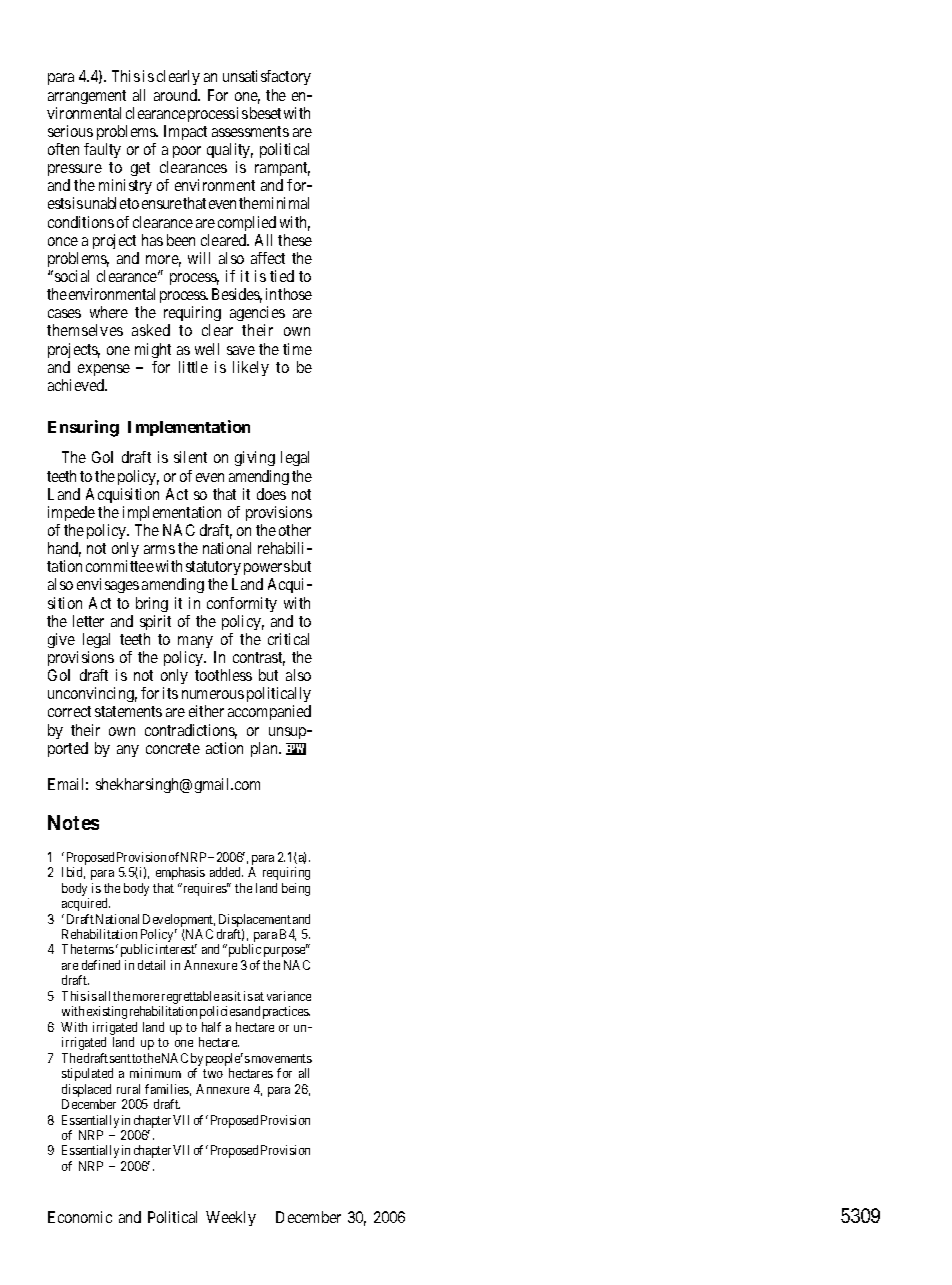 The height and width of the image is (1285, 952). Describe the element at coordinates (185, 132) in the image. I see `Impact` at that location.
